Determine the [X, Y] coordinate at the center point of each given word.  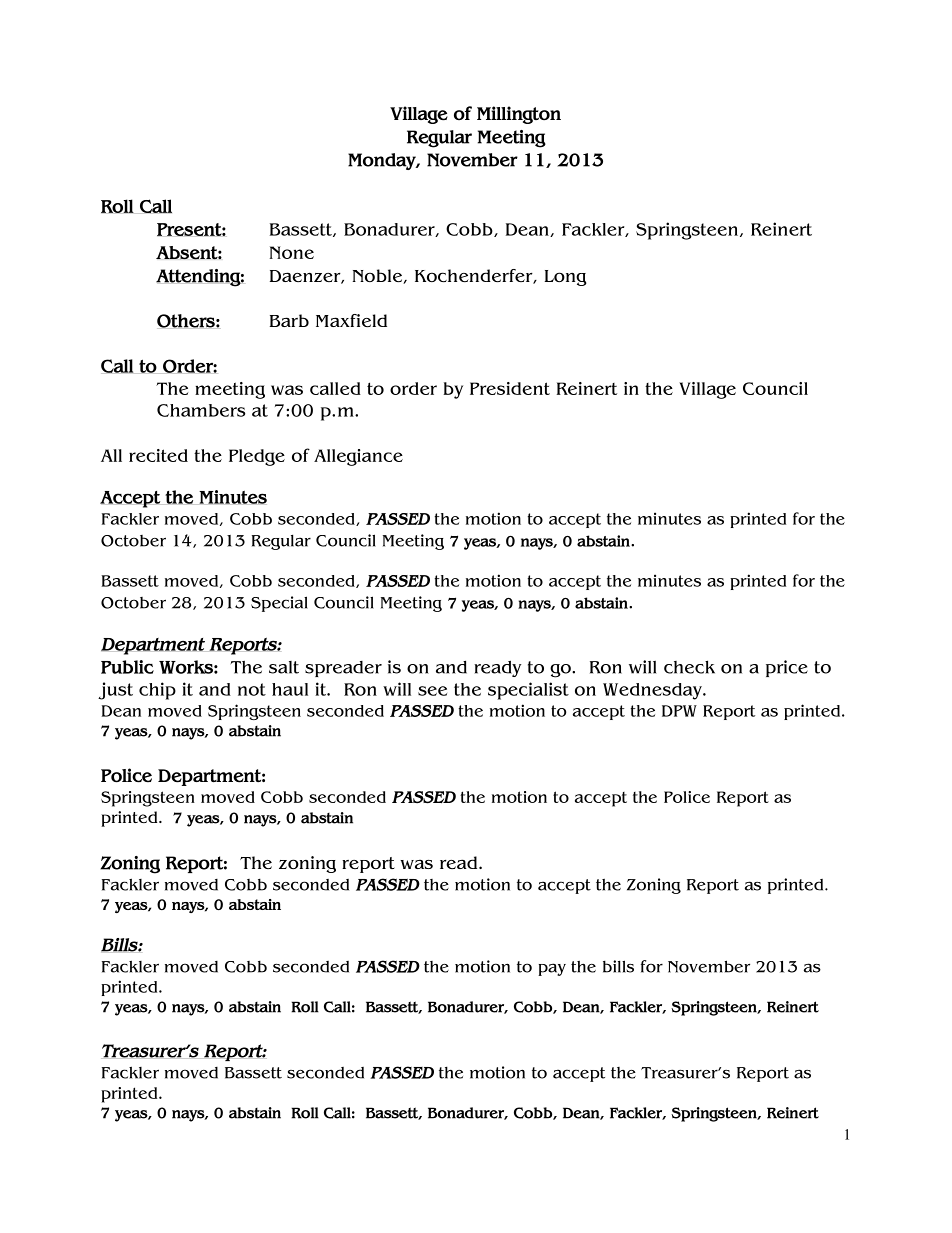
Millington [519, 115]
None [292, 252]
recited [158, 455]
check [689, 667]
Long [566, 278]
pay [552, 969]
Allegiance [358, 457]
